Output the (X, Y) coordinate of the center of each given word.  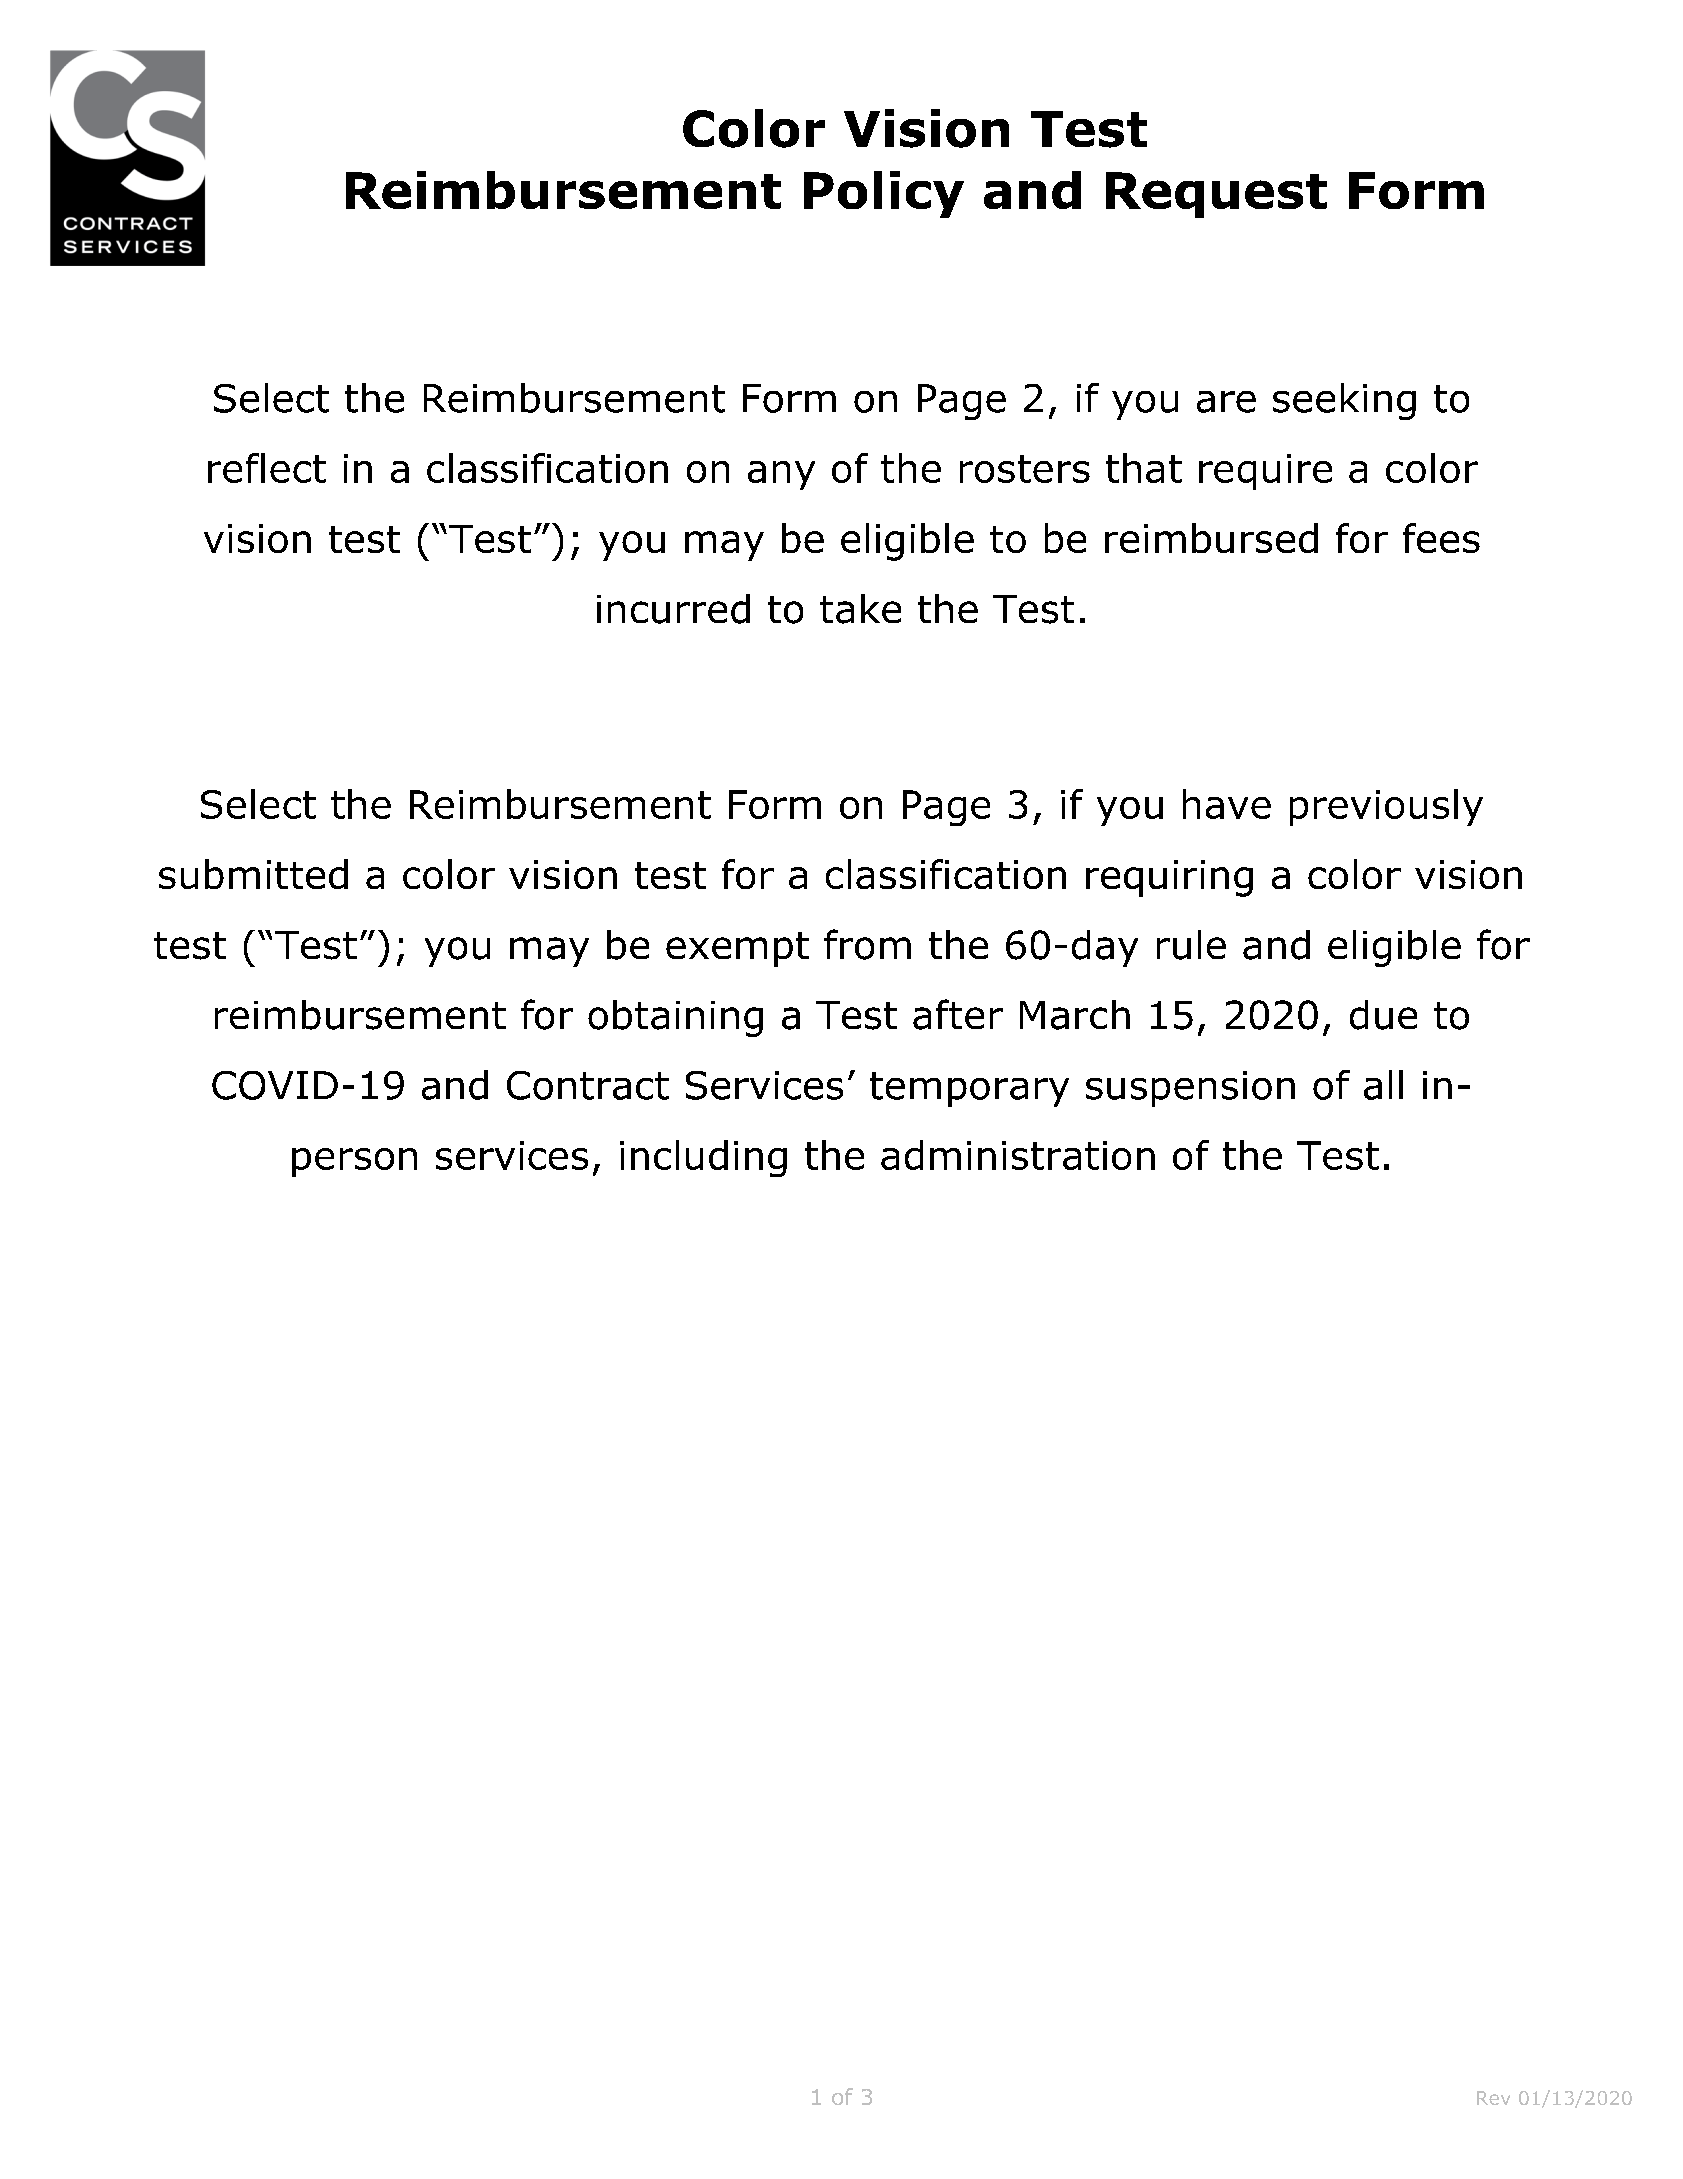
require (1265, 472)
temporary (969, 1089)
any (781, 475)
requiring (1169, 878)
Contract (588, 1085)
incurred (673, 609)
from (867, 944)
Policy (884, 194)
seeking (1344, 401)
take (860, 609)
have (1227, 804)
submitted (253, 874)
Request (1216, 195)
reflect (267, 468)
